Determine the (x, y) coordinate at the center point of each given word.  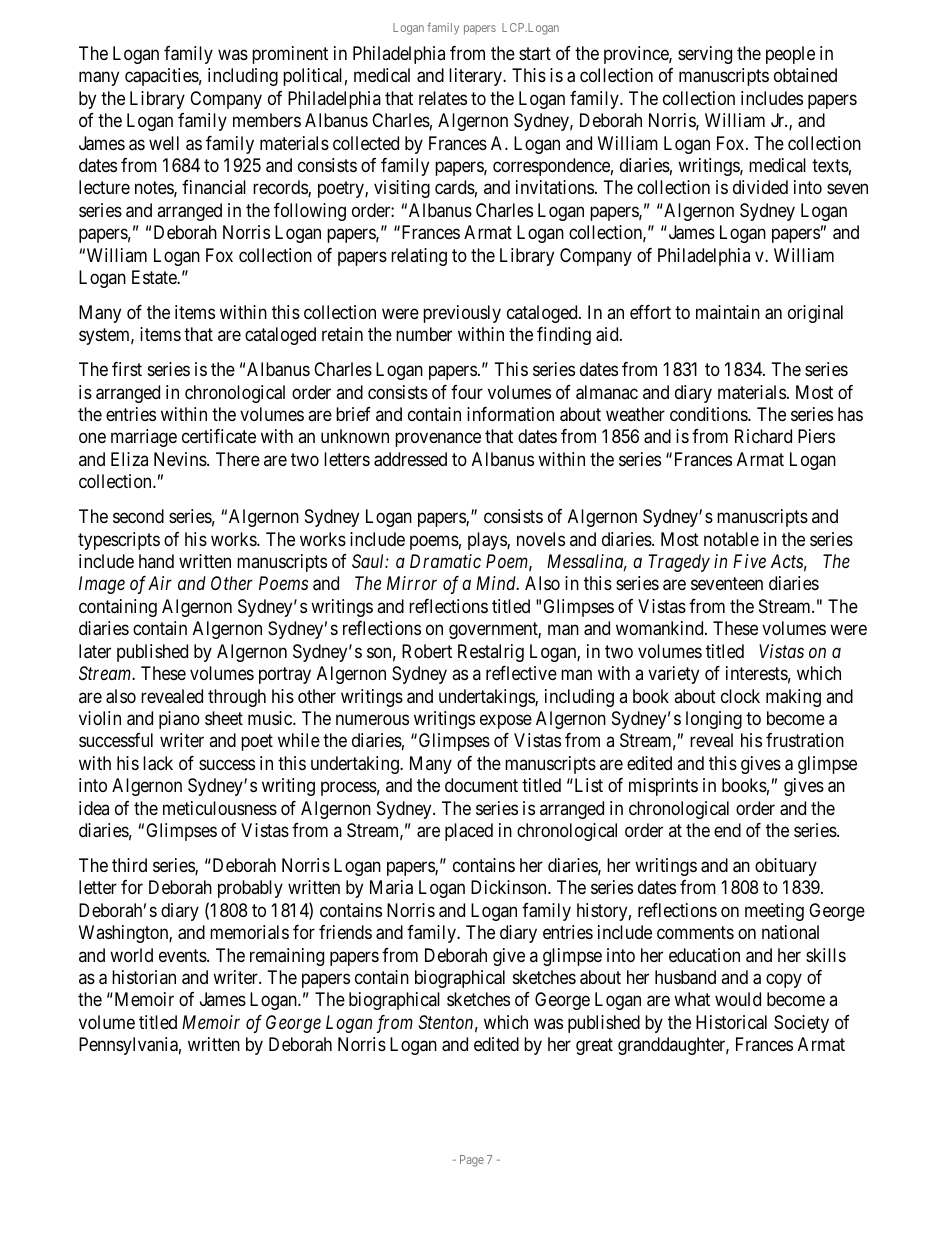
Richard (763, 436)
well (164, 143)
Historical (731, 1022)
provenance (438, 440)
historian (144, 977)
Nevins (181, 459)
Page (472, 1161)
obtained (805, 75)
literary (476, 77)
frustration (805, 740)
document (481, 785)
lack (158, 763)
